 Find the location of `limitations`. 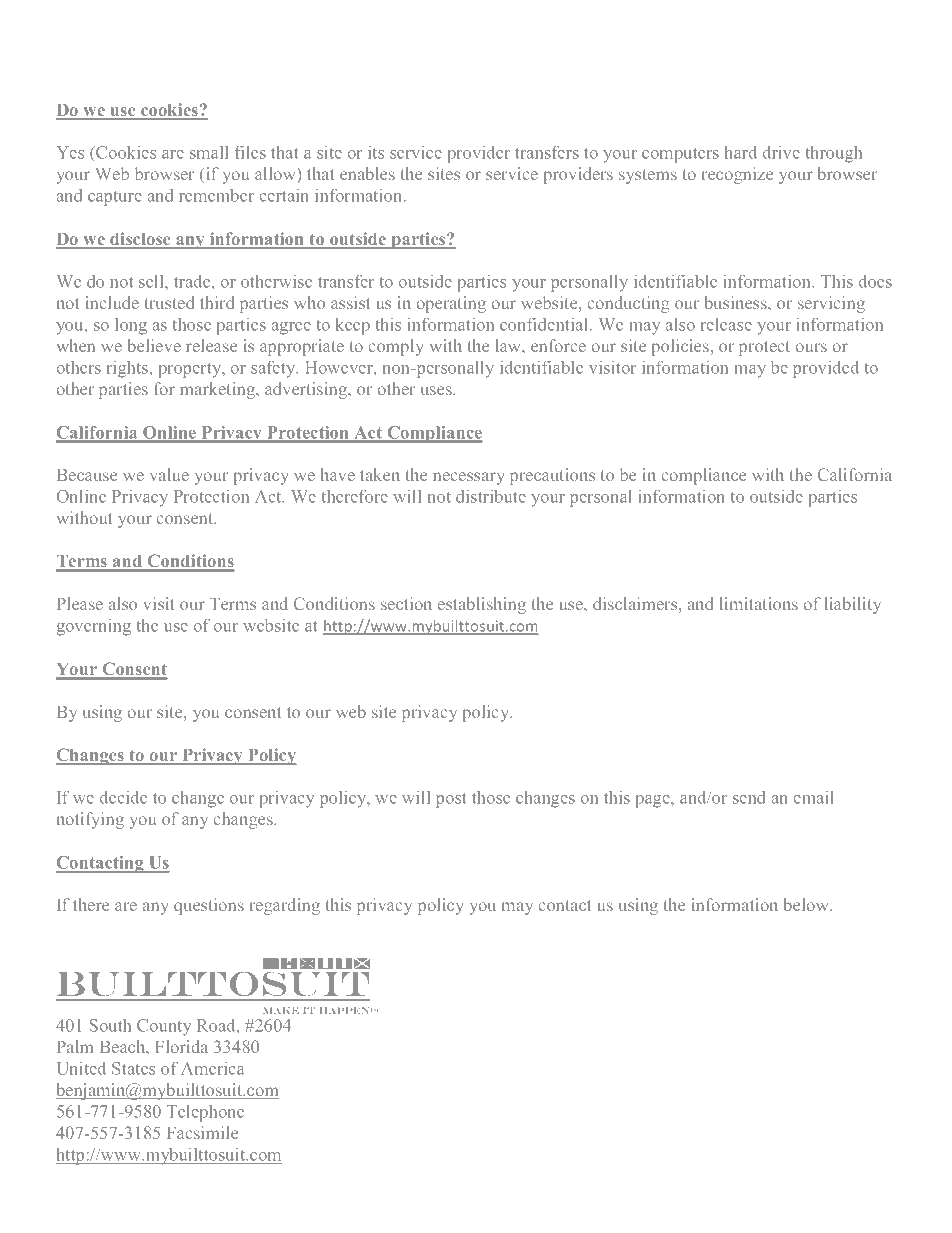

limitations is located at coordinates (759, 603).
